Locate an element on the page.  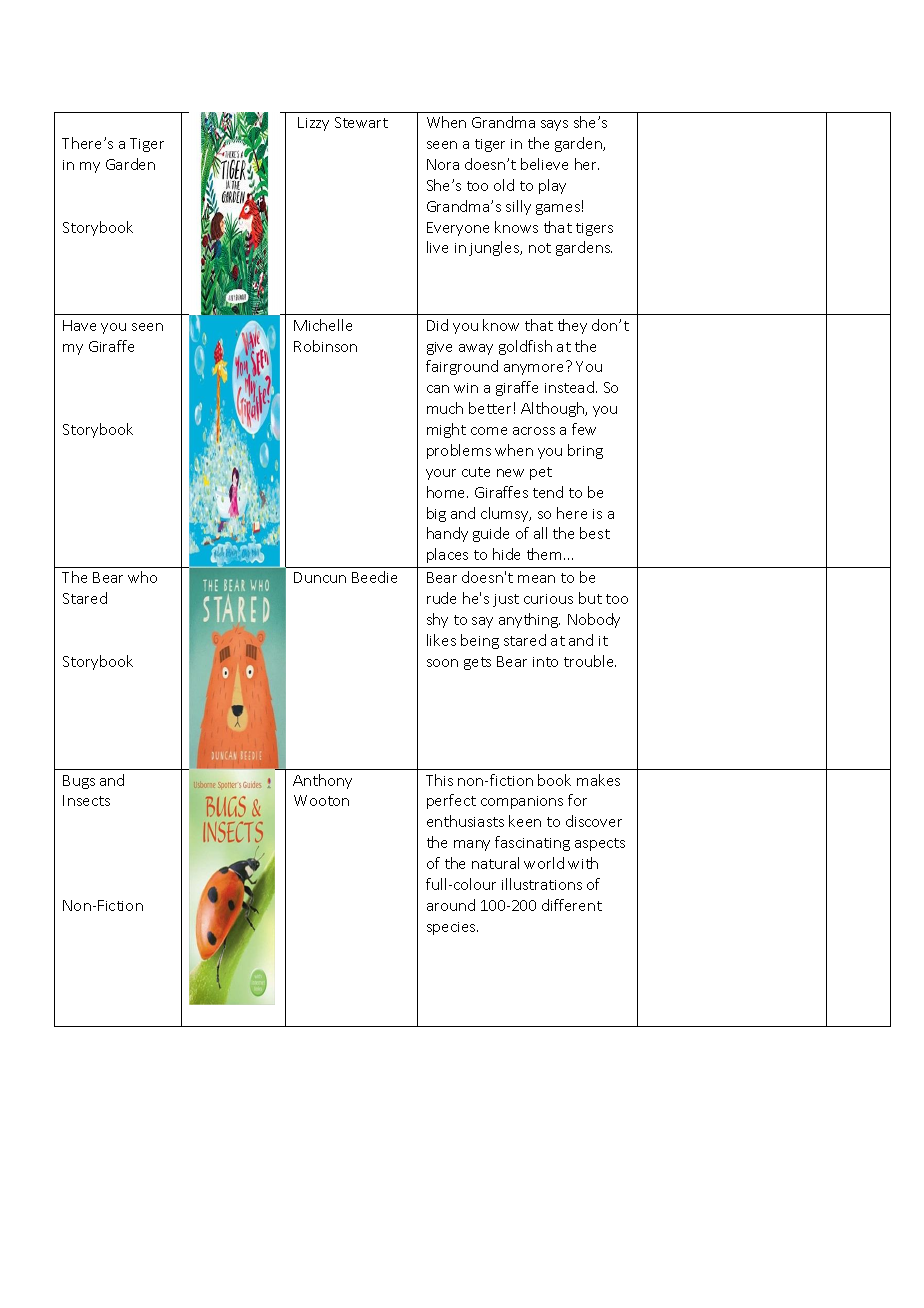
who is located at coordinates (142, 577).
